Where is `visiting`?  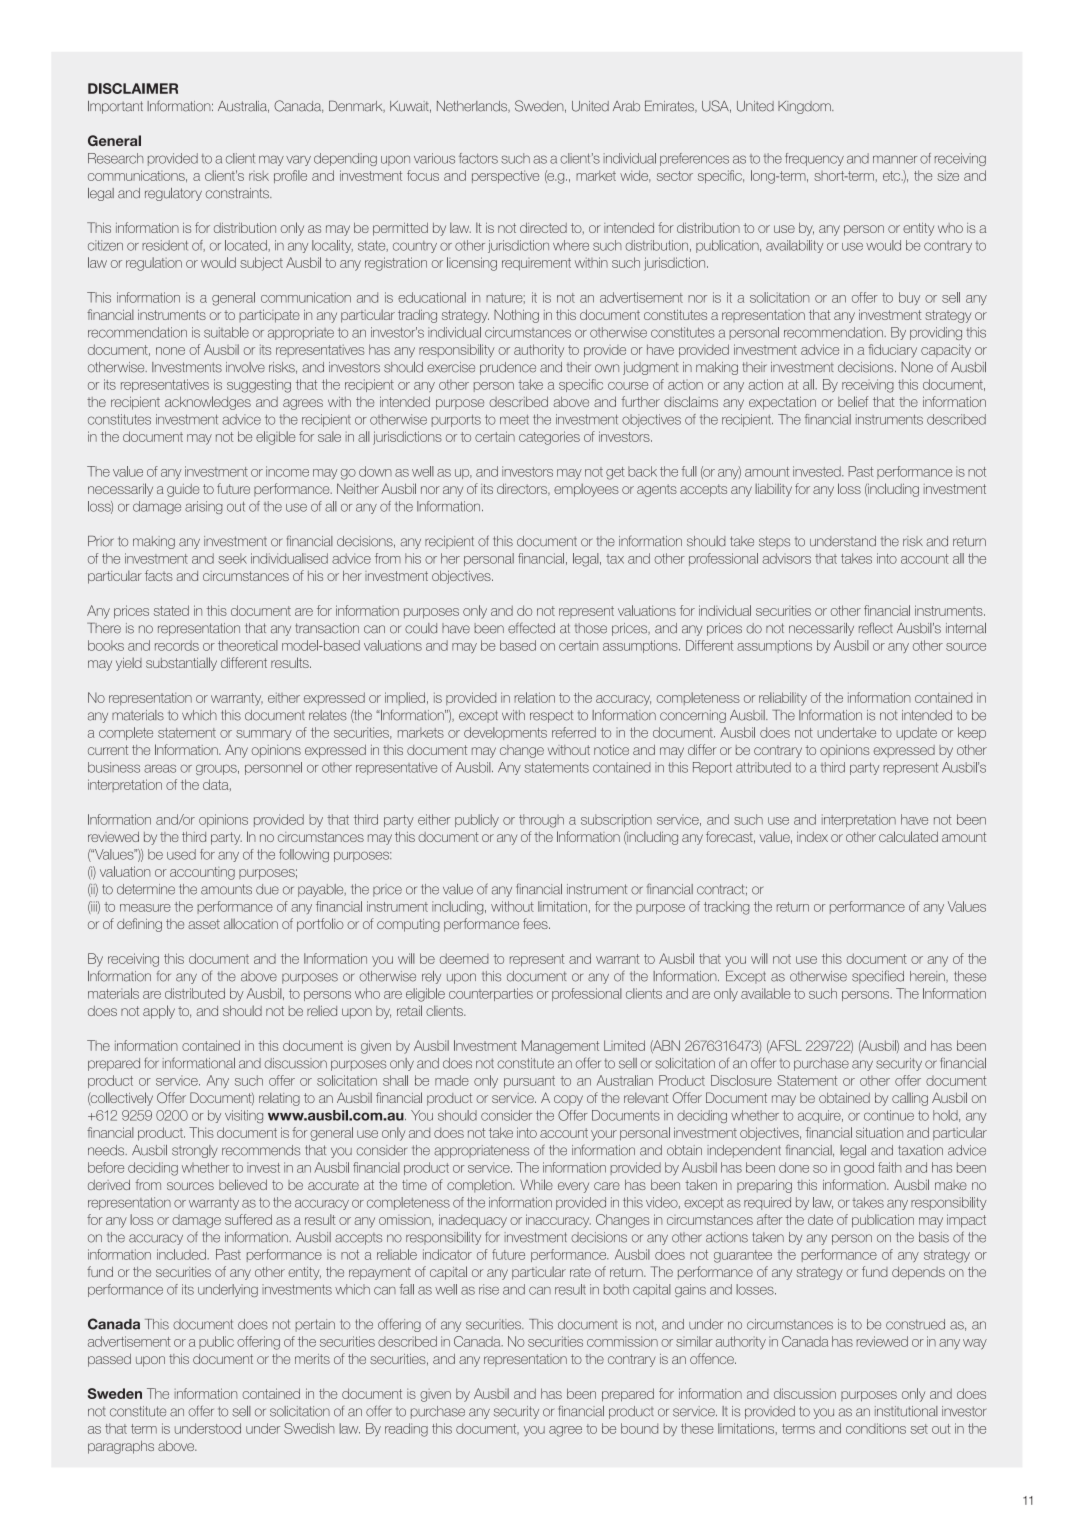
visiting is located at coordinates (244, 1116).
